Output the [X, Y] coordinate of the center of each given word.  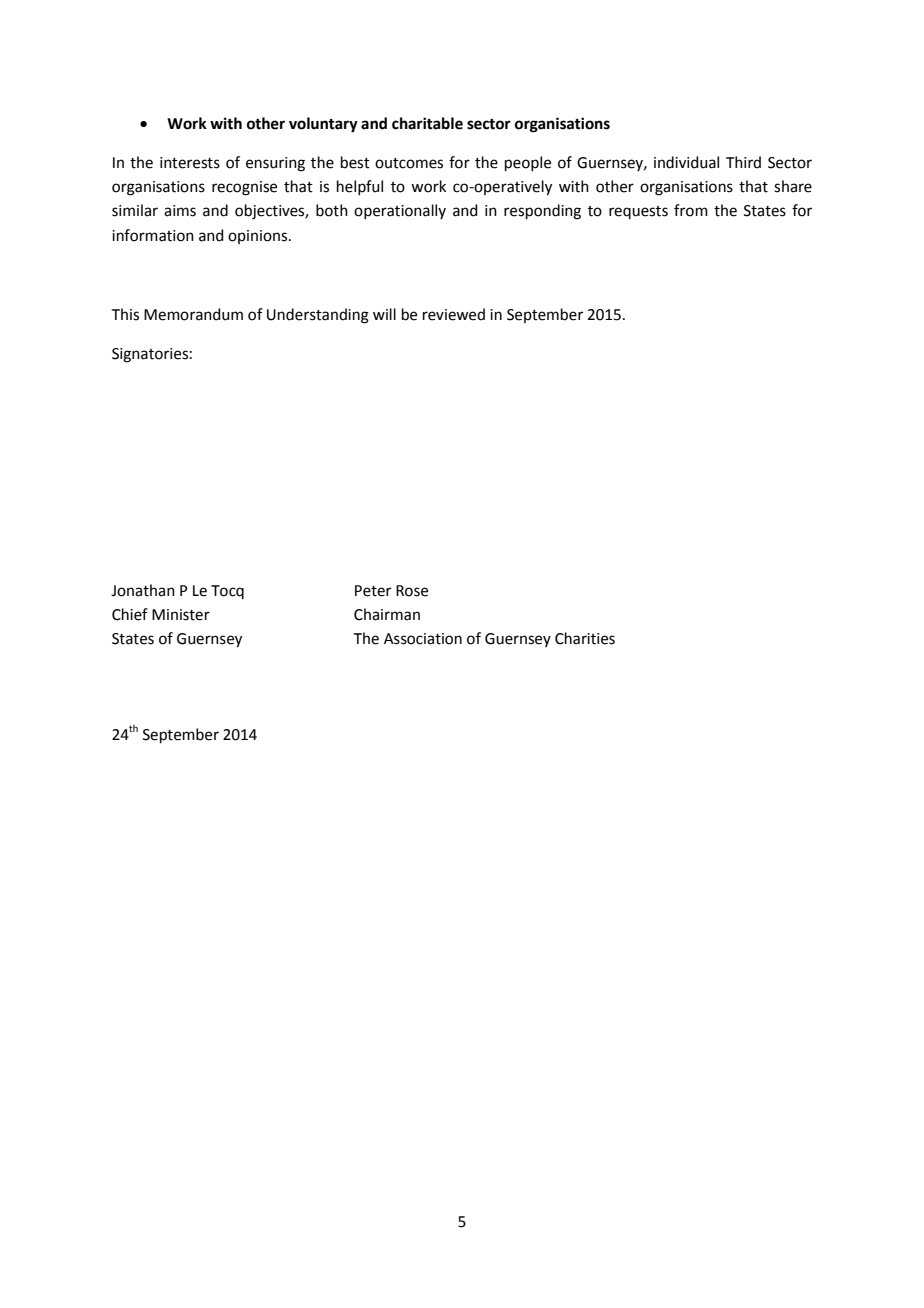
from [691, 210]
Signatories [150, 355]
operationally [400, 211]
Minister [181, 615]
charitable [427, 123]
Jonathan [143, 590]
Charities [585, 638]
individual [686, 162]
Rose [412, 591]
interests [190, 163]
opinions [259, 237]
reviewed [454, 314]
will [384, 314]
